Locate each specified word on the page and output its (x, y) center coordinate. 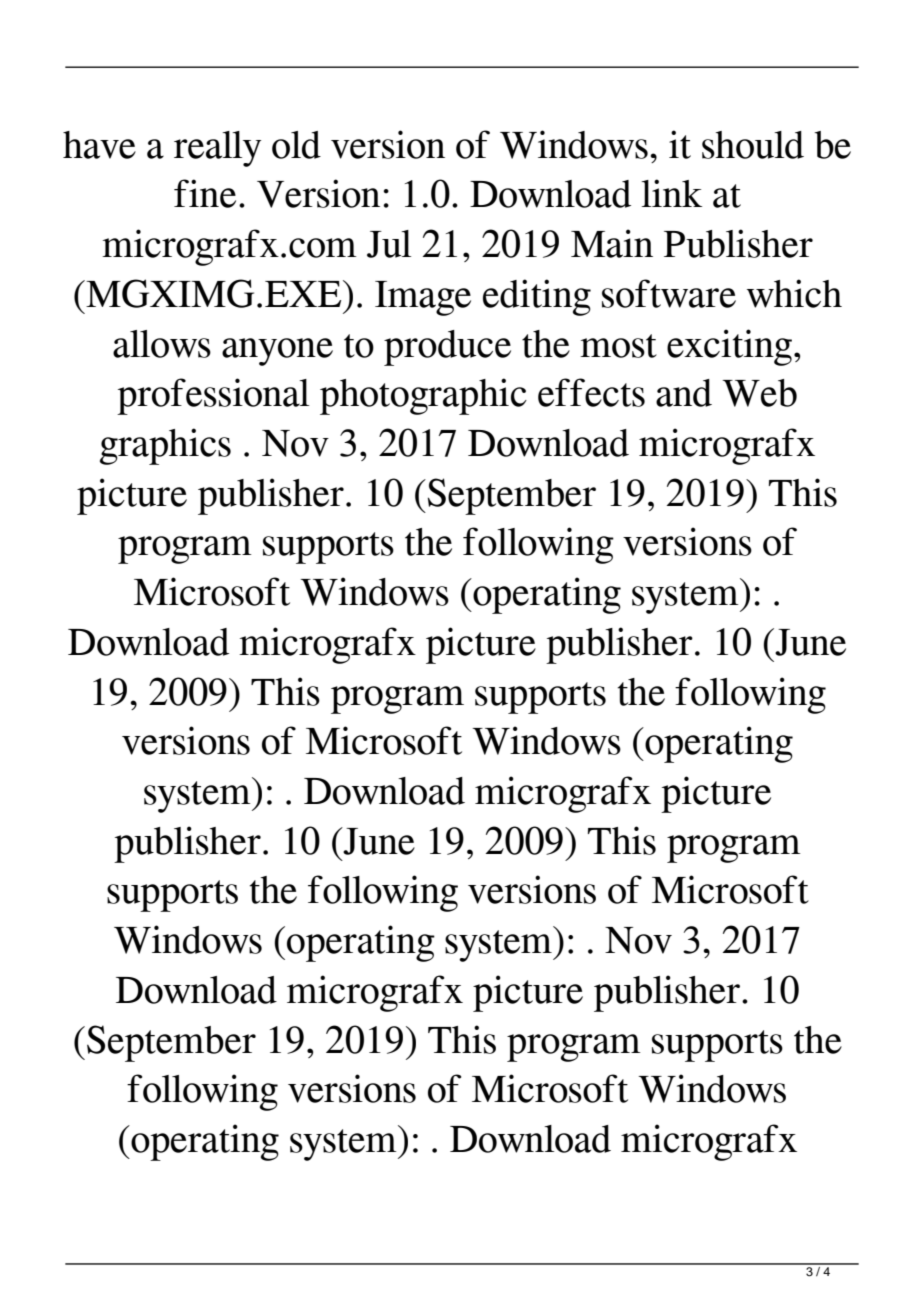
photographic (423, 396)
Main (612, 243)
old (296, 145)
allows (162, 344)
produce (447, 348)
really (217, 149)
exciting (731, 347)
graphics (165, 446)
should (753, 145)
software (669, 293)
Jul (389, 244)
